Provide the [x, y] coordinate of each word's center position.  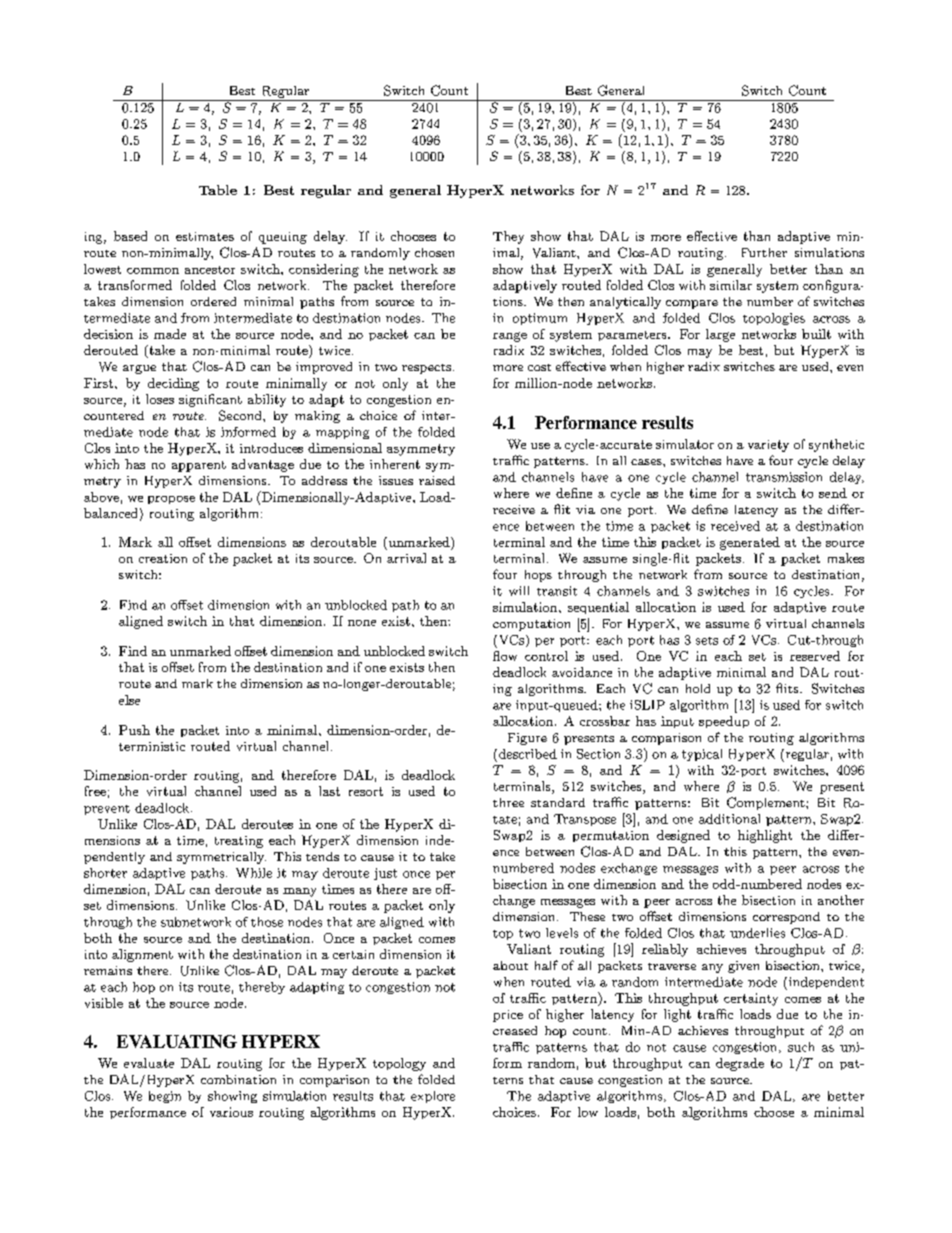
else [129, 700]
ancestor [210, 270]
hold [698, 688]
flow [505, 656]
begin [165, 1097]
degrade [740, 1064]
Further [764, 252]
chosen [434, 252]
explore [433, 1097]
